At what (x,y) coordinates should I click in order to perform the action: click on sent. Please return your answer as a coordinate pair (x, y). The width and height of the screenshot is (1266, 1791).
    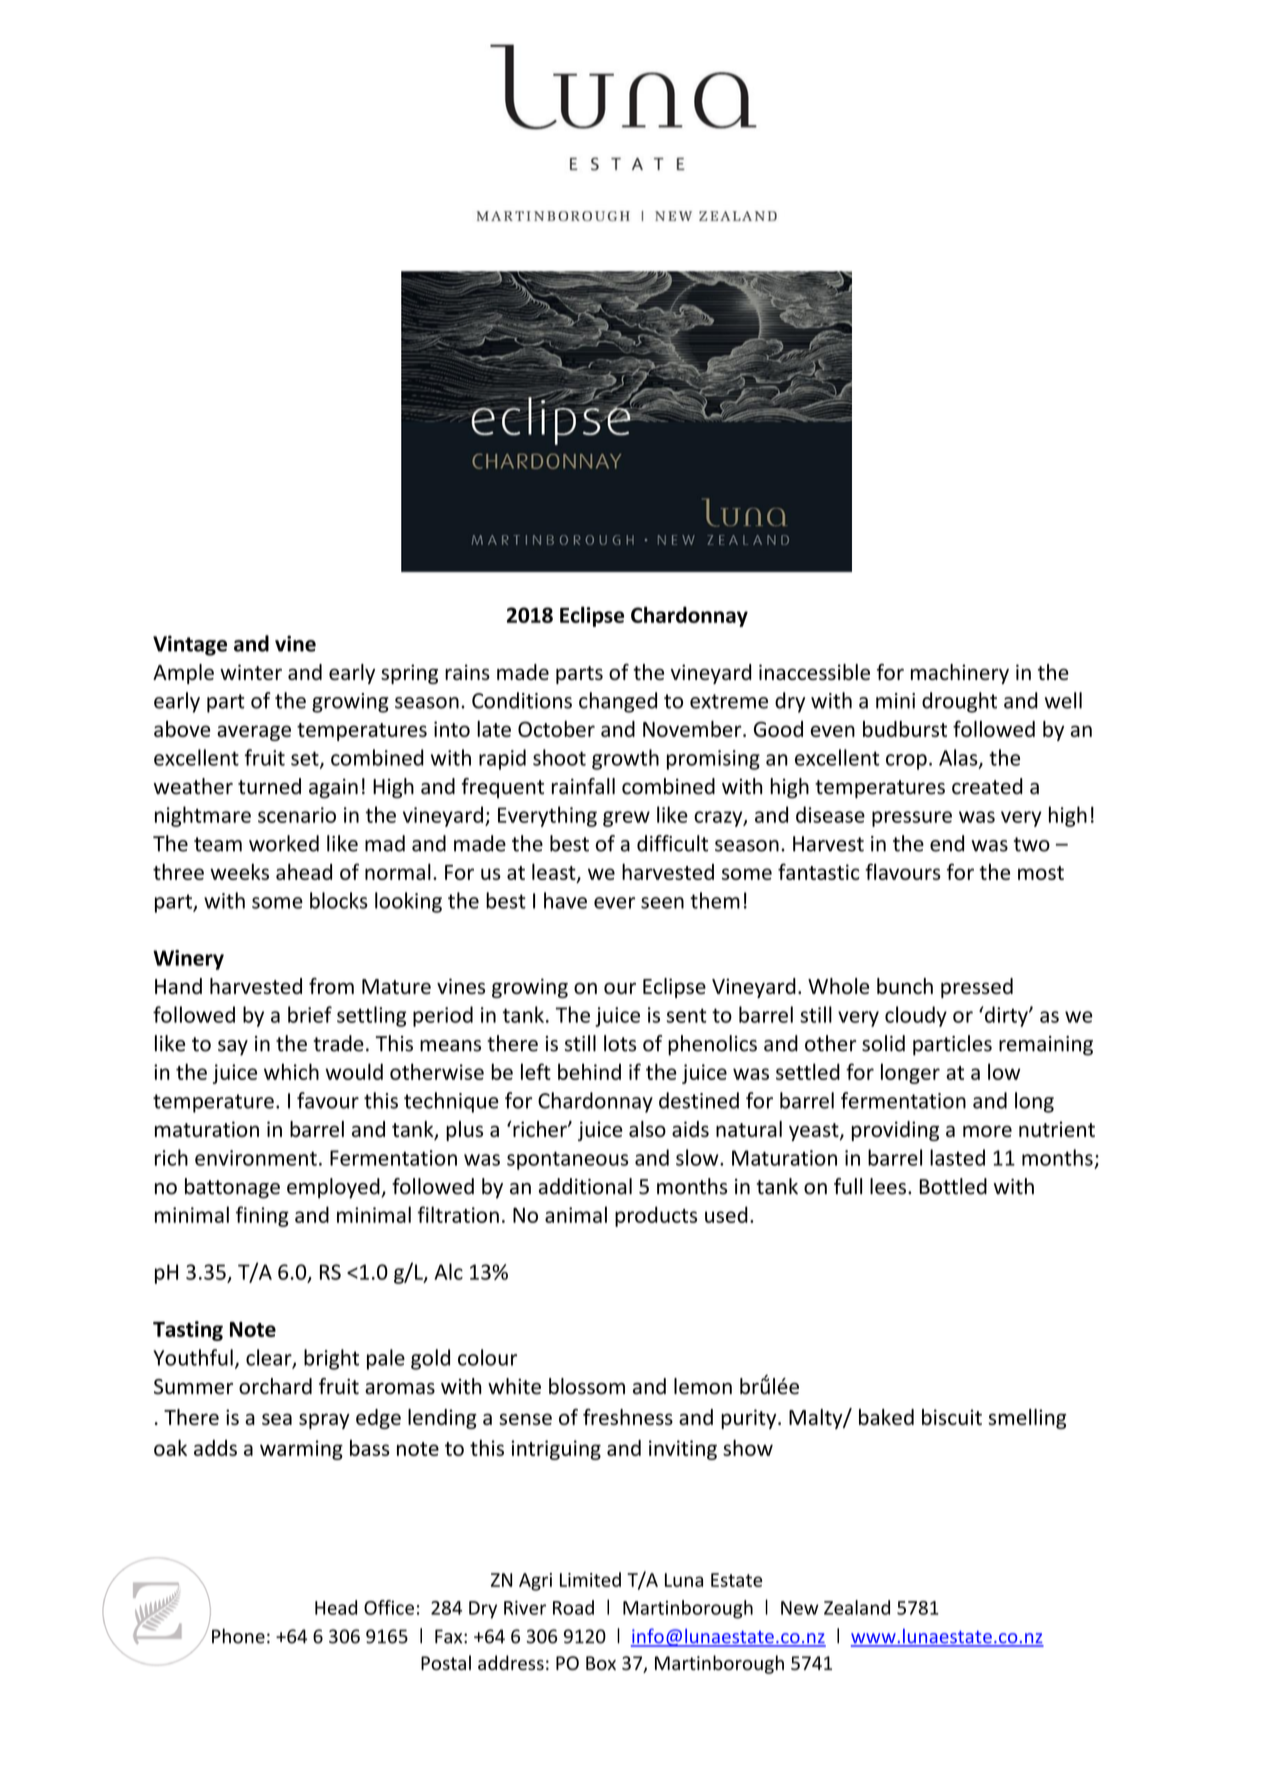
    Looking at the image, I should click on (687, 1015).
